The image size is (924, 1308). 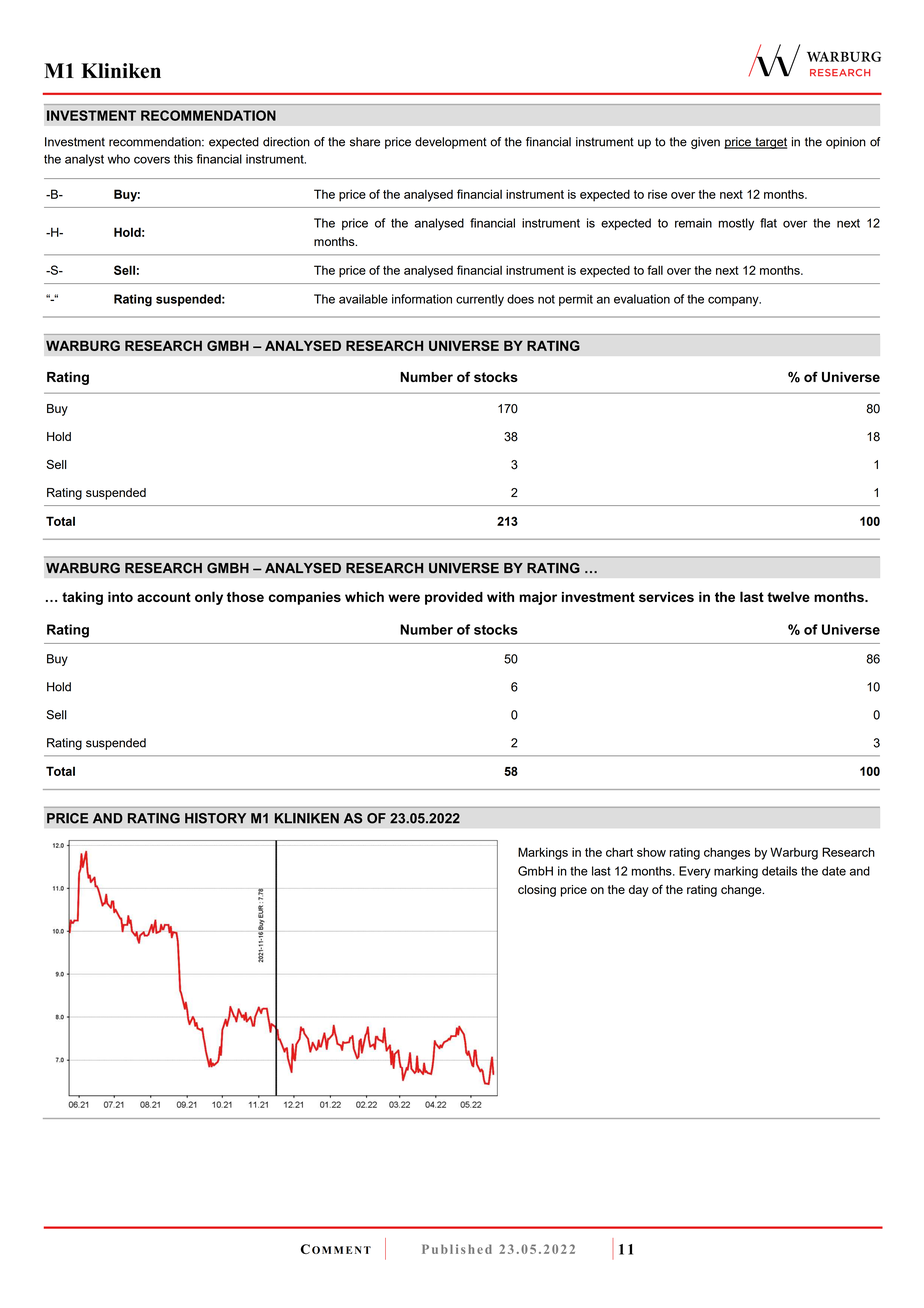 I want to click on HISTORY, so click(x=215, y=818).
